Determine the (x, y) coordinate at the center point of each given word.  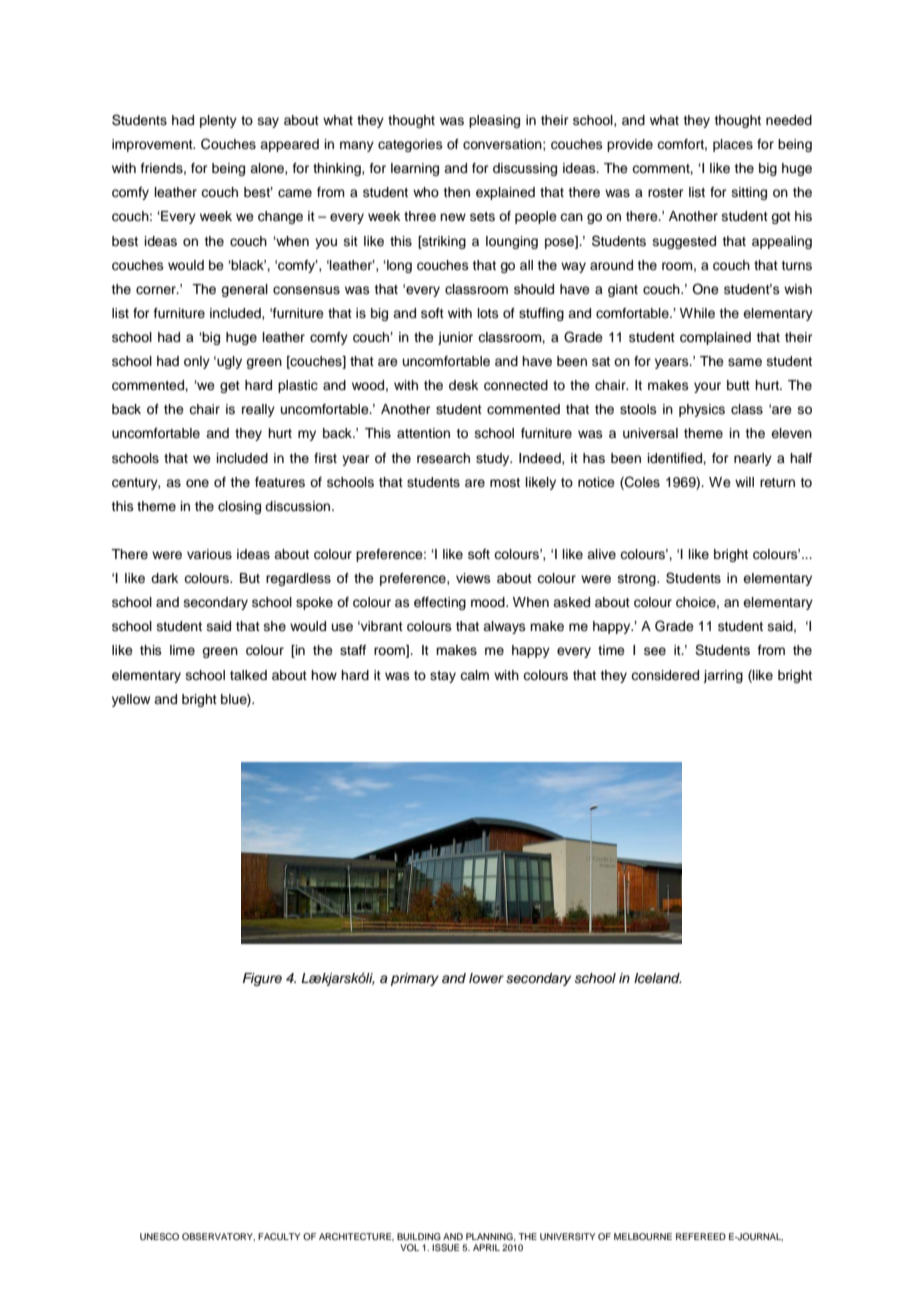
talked (248, 675)
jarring (723, 676)
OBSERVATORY (218, 1237)
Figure (262, 979)
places (733, 145)
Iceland (658, 978)
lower (486, 978)
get (230, 387)
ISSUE (445, 1247)
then (456, 192)
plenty (218, 121)
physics (702, 410)
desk (463, 385)
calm (474, 675)
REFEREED (701, 1236)
